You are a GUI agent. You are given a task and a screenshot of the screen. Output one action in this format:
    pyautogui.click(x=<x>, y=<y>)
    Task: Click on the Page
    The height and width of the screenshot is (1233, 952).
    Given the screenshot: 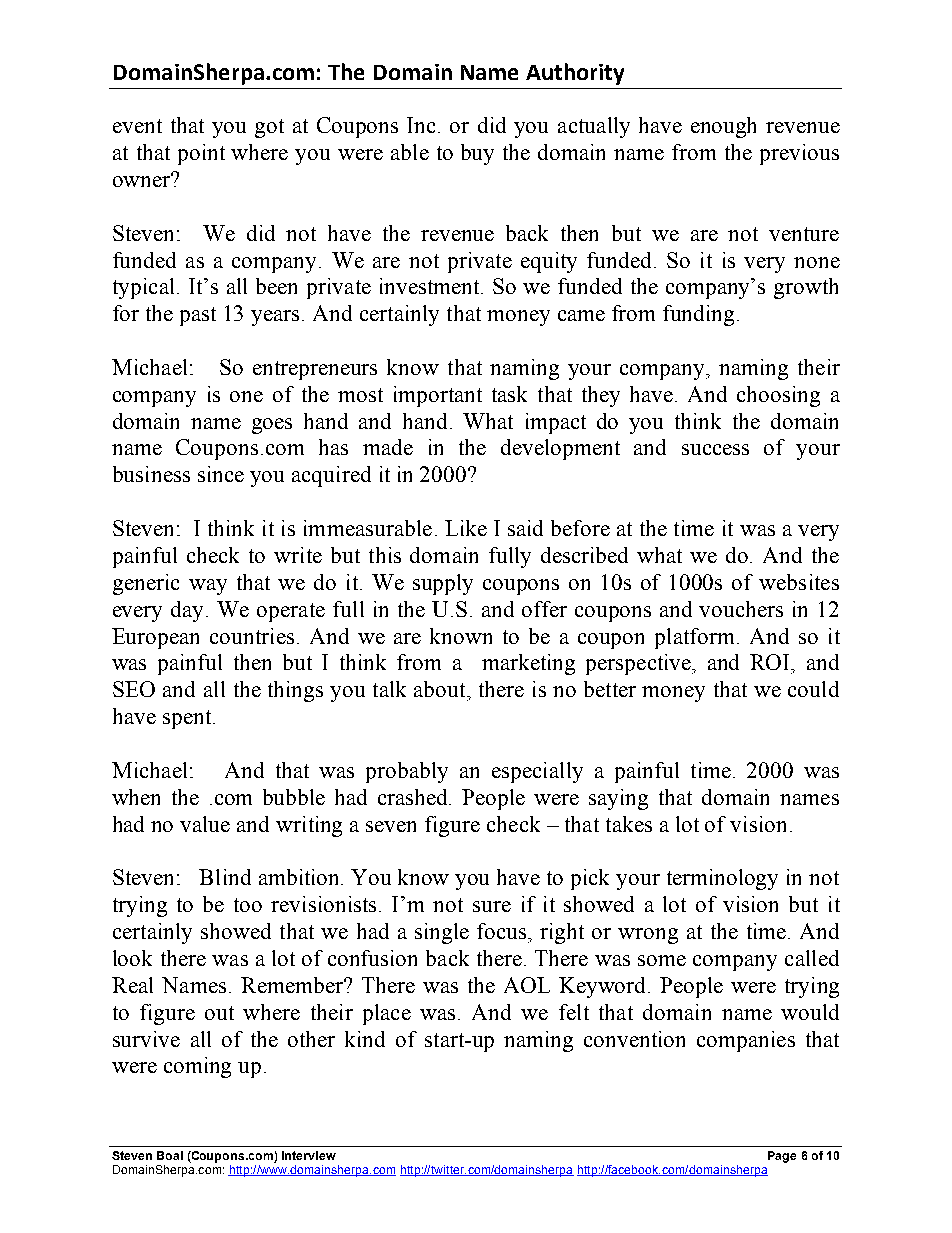 What is the action you would take?
    pyautogui.click(x=782, y=1157)
